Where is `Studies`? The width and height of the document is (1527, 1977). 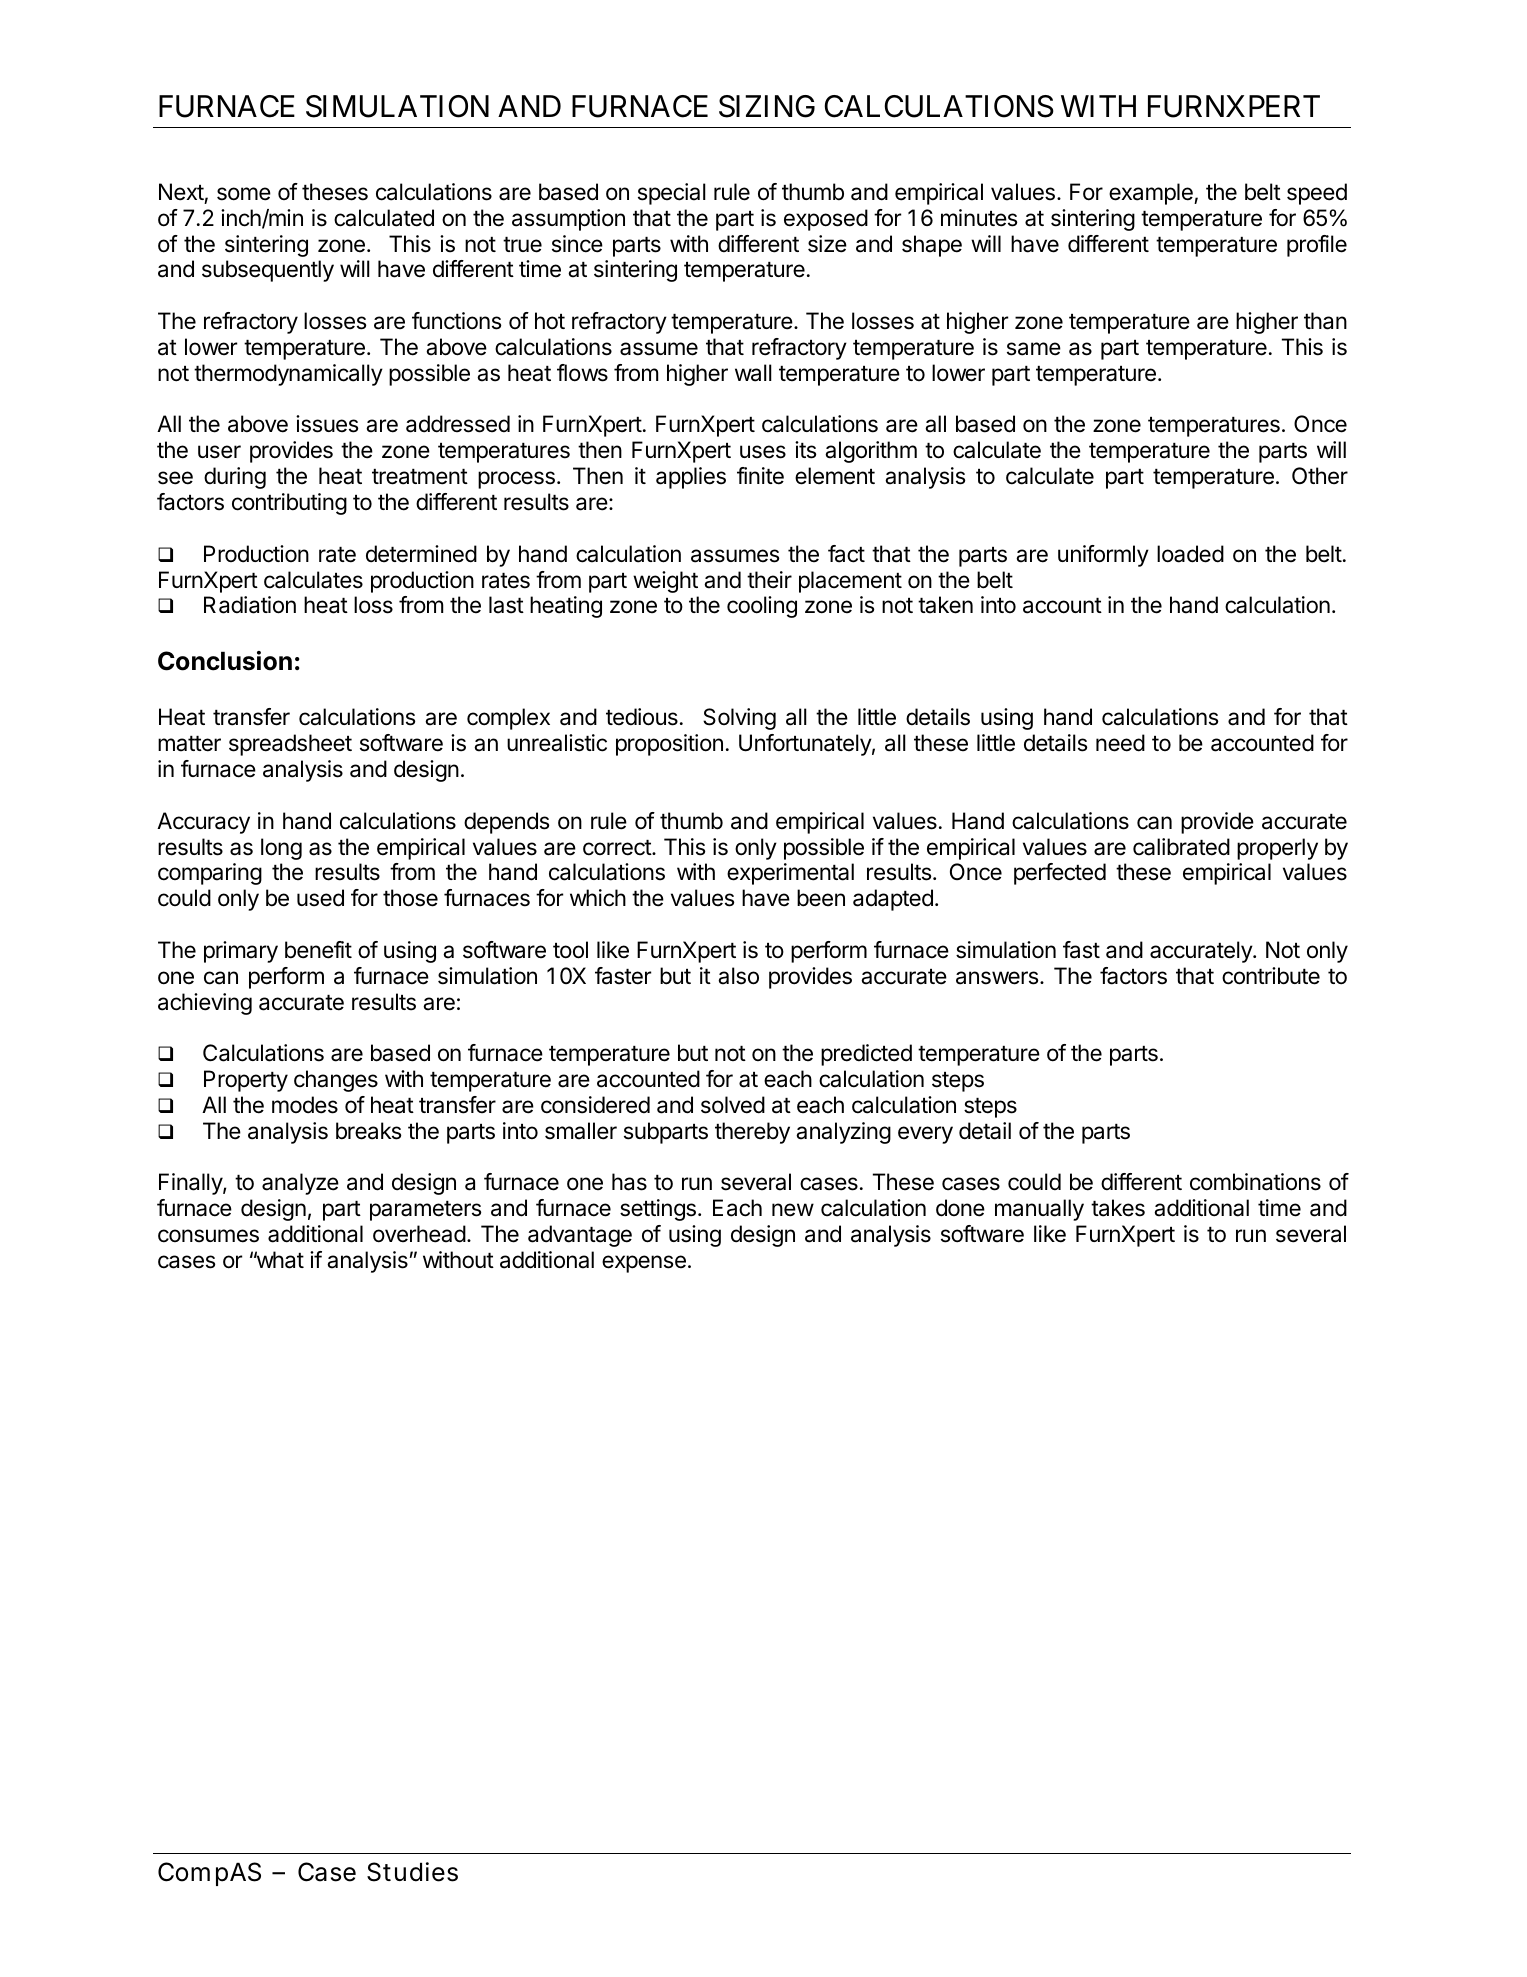
Studies is located at coordinates (412, 1872).
